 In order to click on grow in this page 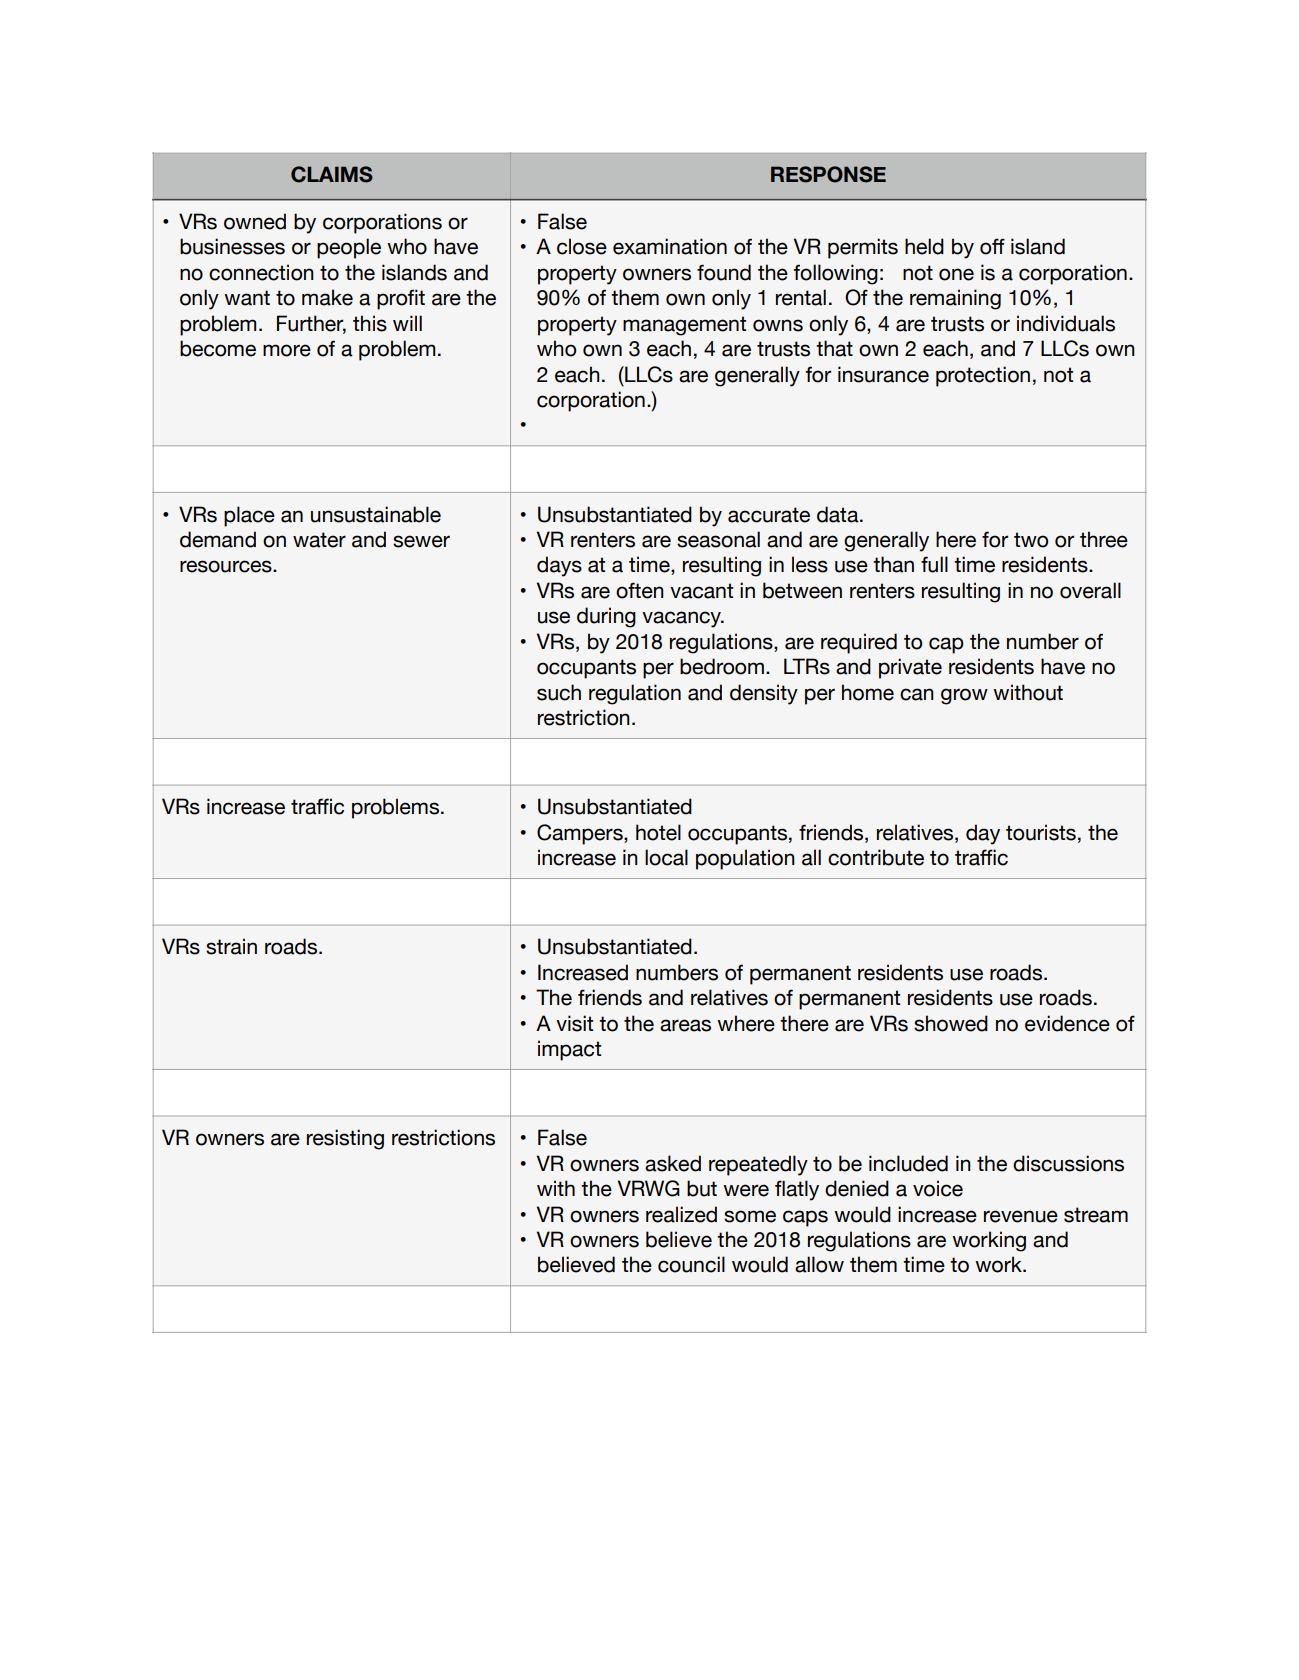, I will do `click(964, 696)`.
